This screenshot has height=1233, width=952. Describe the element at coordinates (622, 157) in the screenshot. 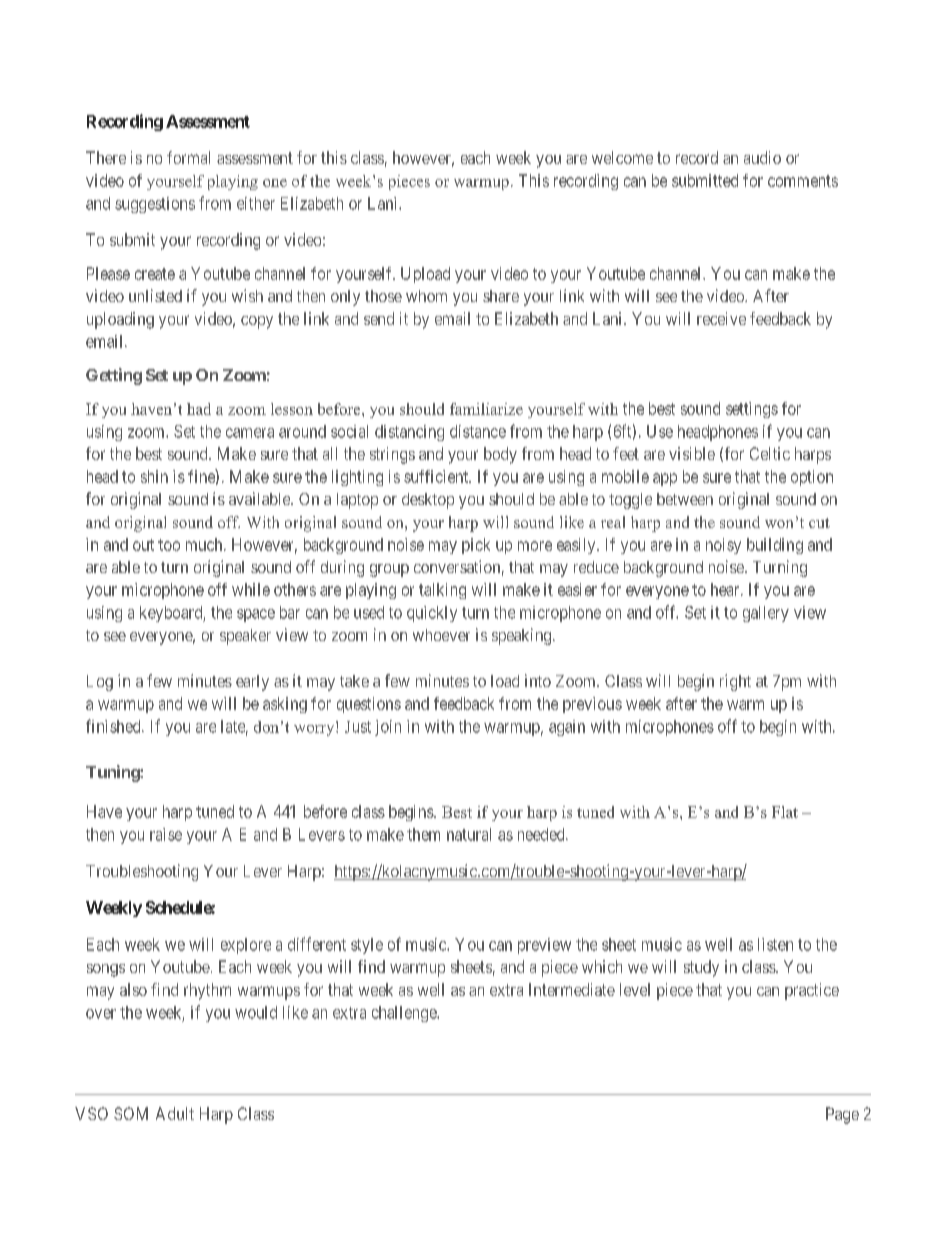

I see `welcome` at that location.
